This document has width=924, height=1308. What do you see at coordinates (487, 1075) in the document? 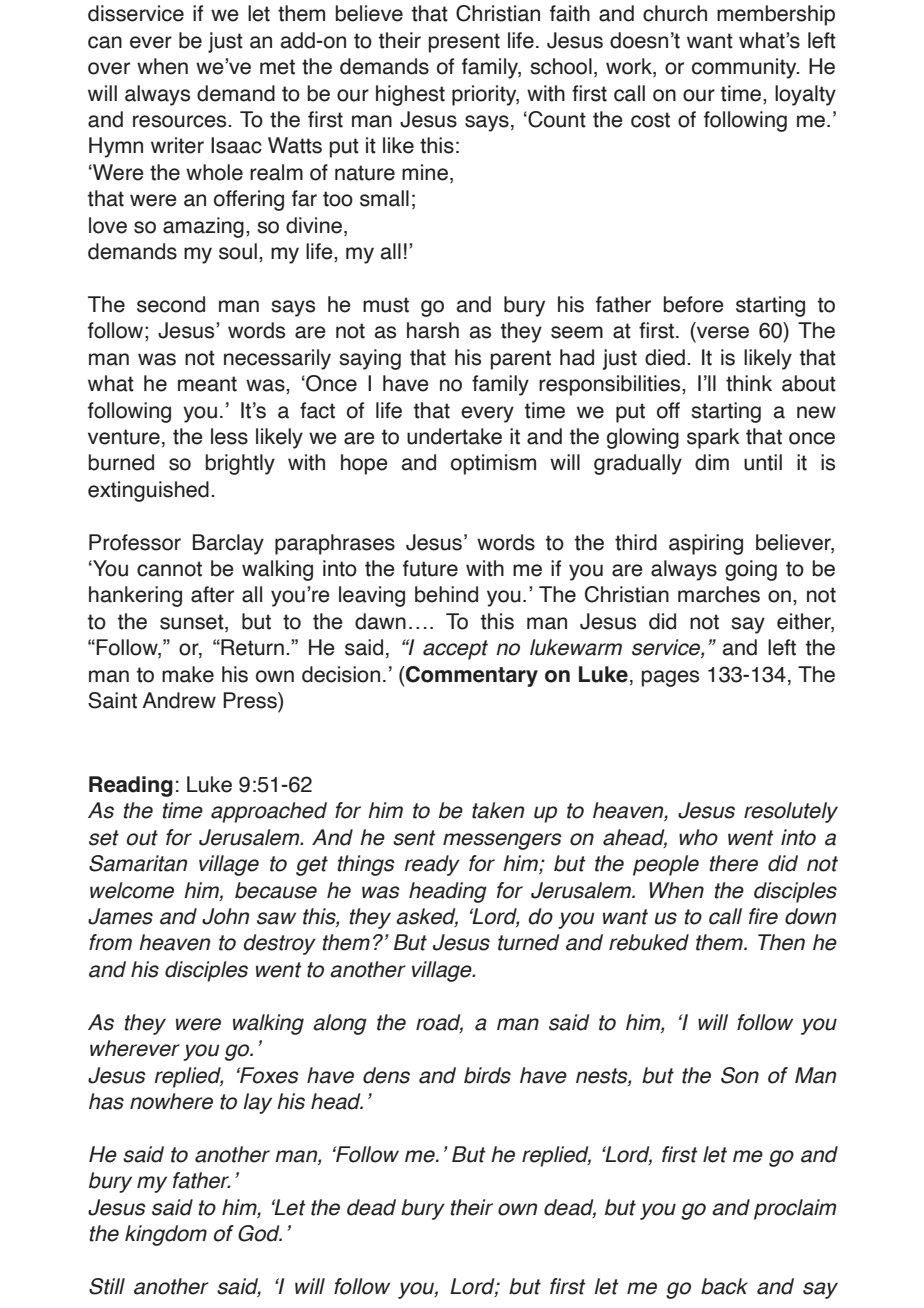
I see `birds` at bounding box center [487, 1075].
